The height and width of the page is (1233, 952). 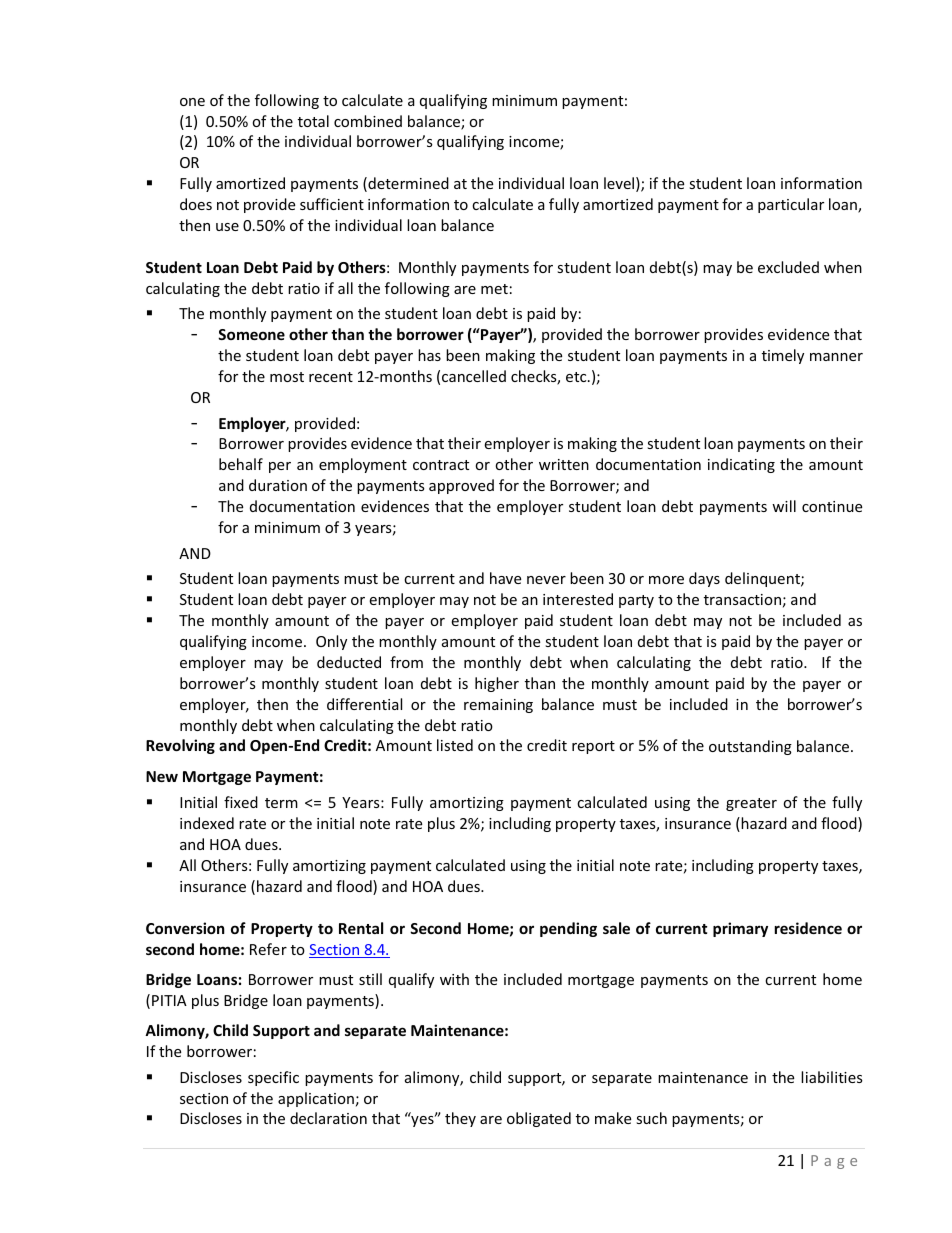 What do you see at coordinates (505, 578) in the page?
I see `have` at bounding box center [505, 578].
